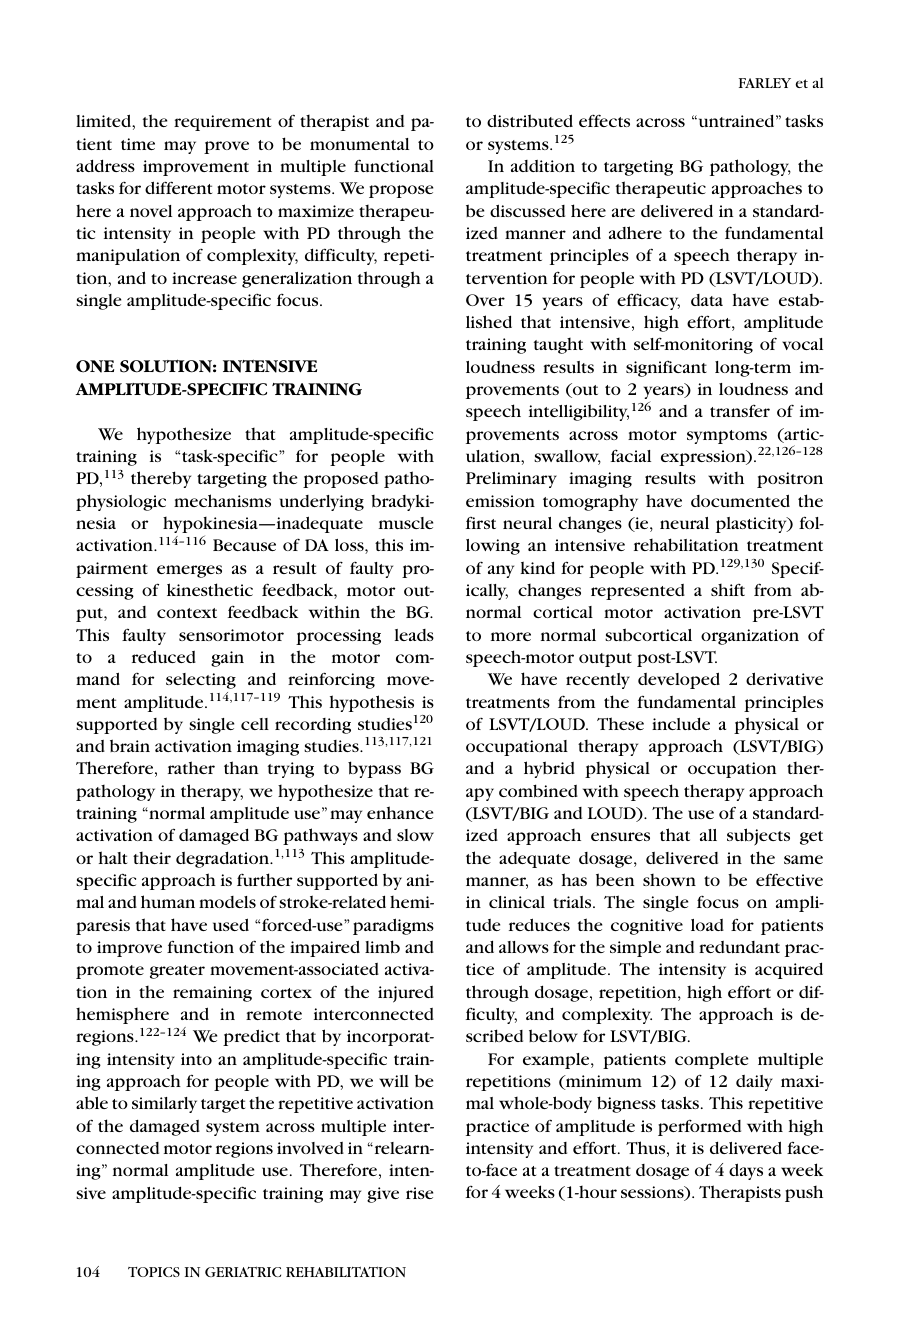 This page has height=1344, width=924. Describe the element at coordinates (419, 1193) in the page. I see `rise` at that location.
